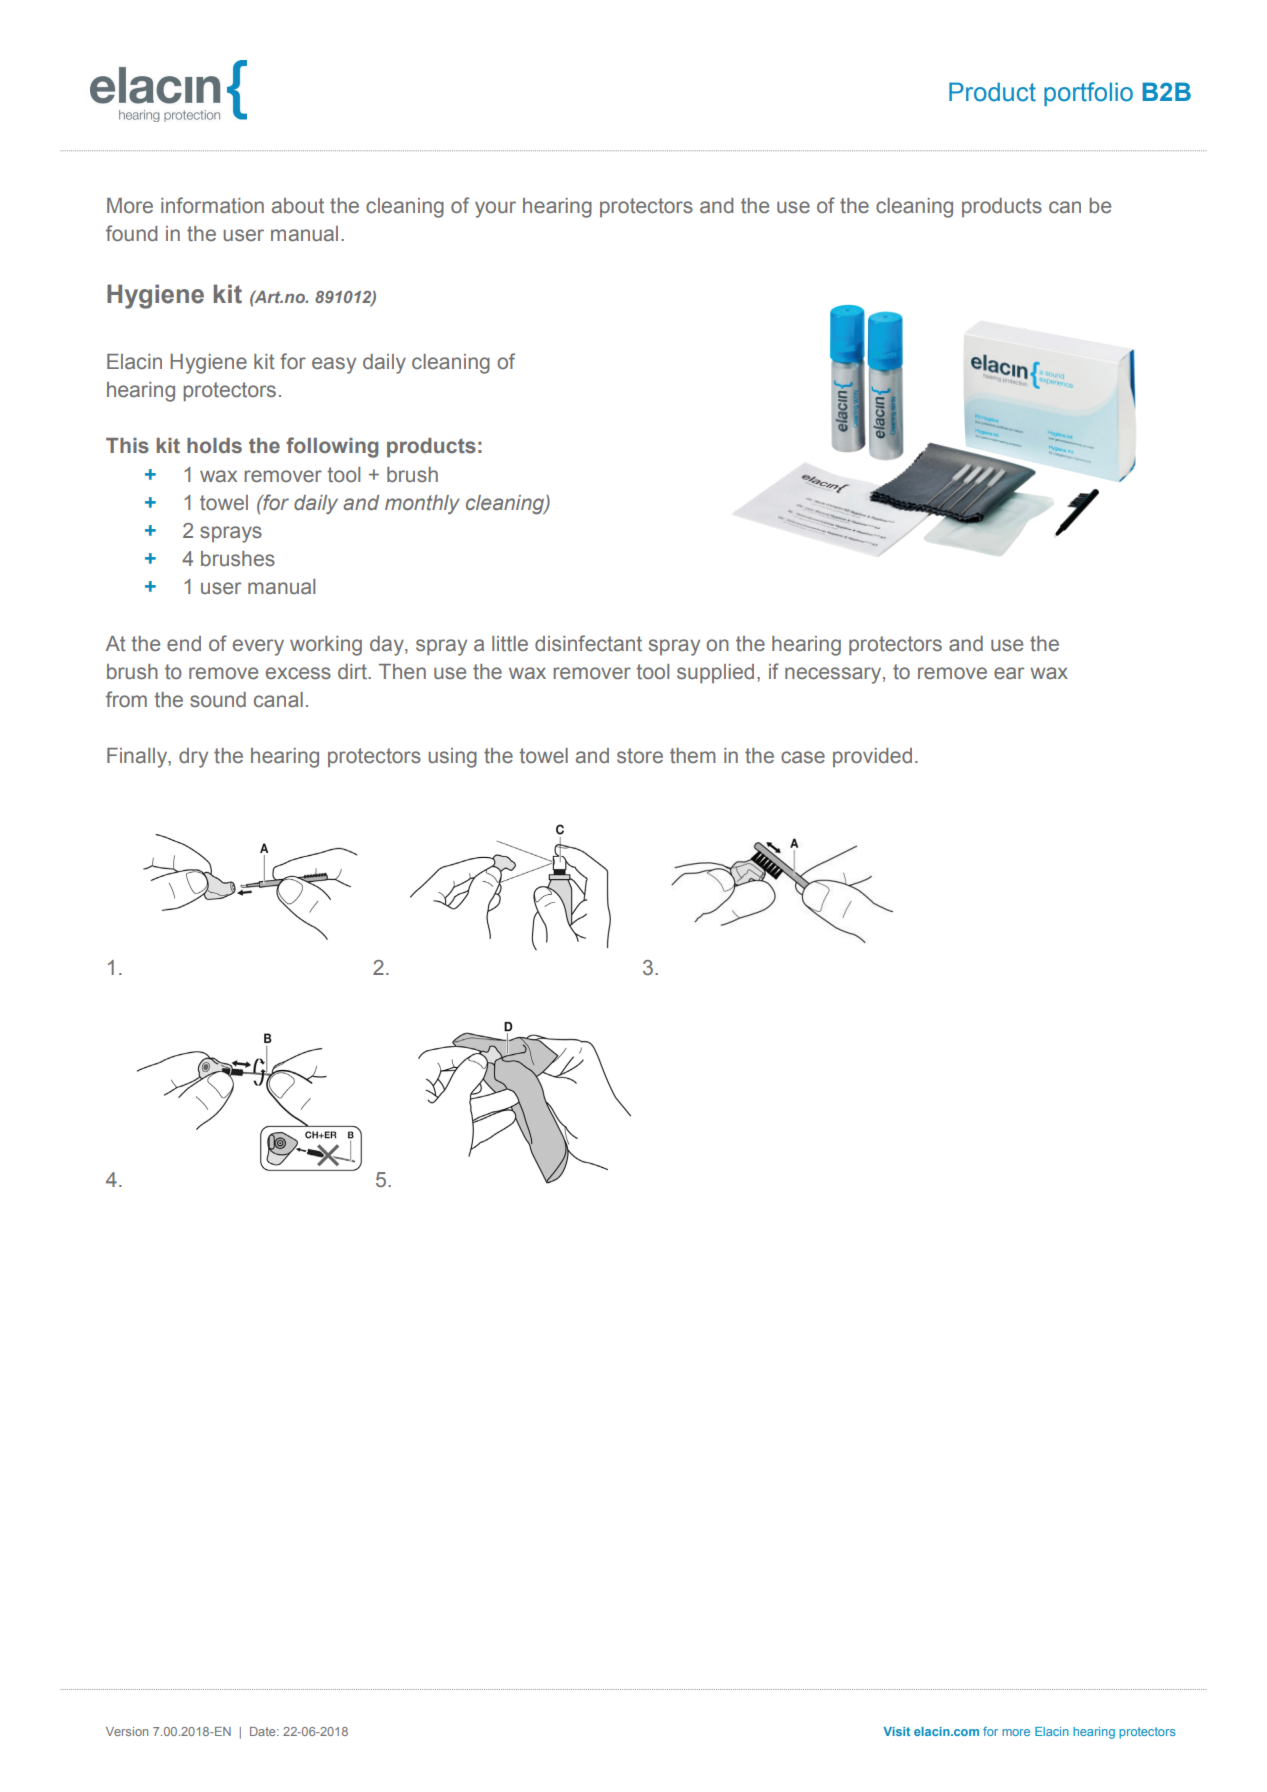 The height and width of the screenshot is (1792, 1267). I want to click on every, so click(258, 647).
